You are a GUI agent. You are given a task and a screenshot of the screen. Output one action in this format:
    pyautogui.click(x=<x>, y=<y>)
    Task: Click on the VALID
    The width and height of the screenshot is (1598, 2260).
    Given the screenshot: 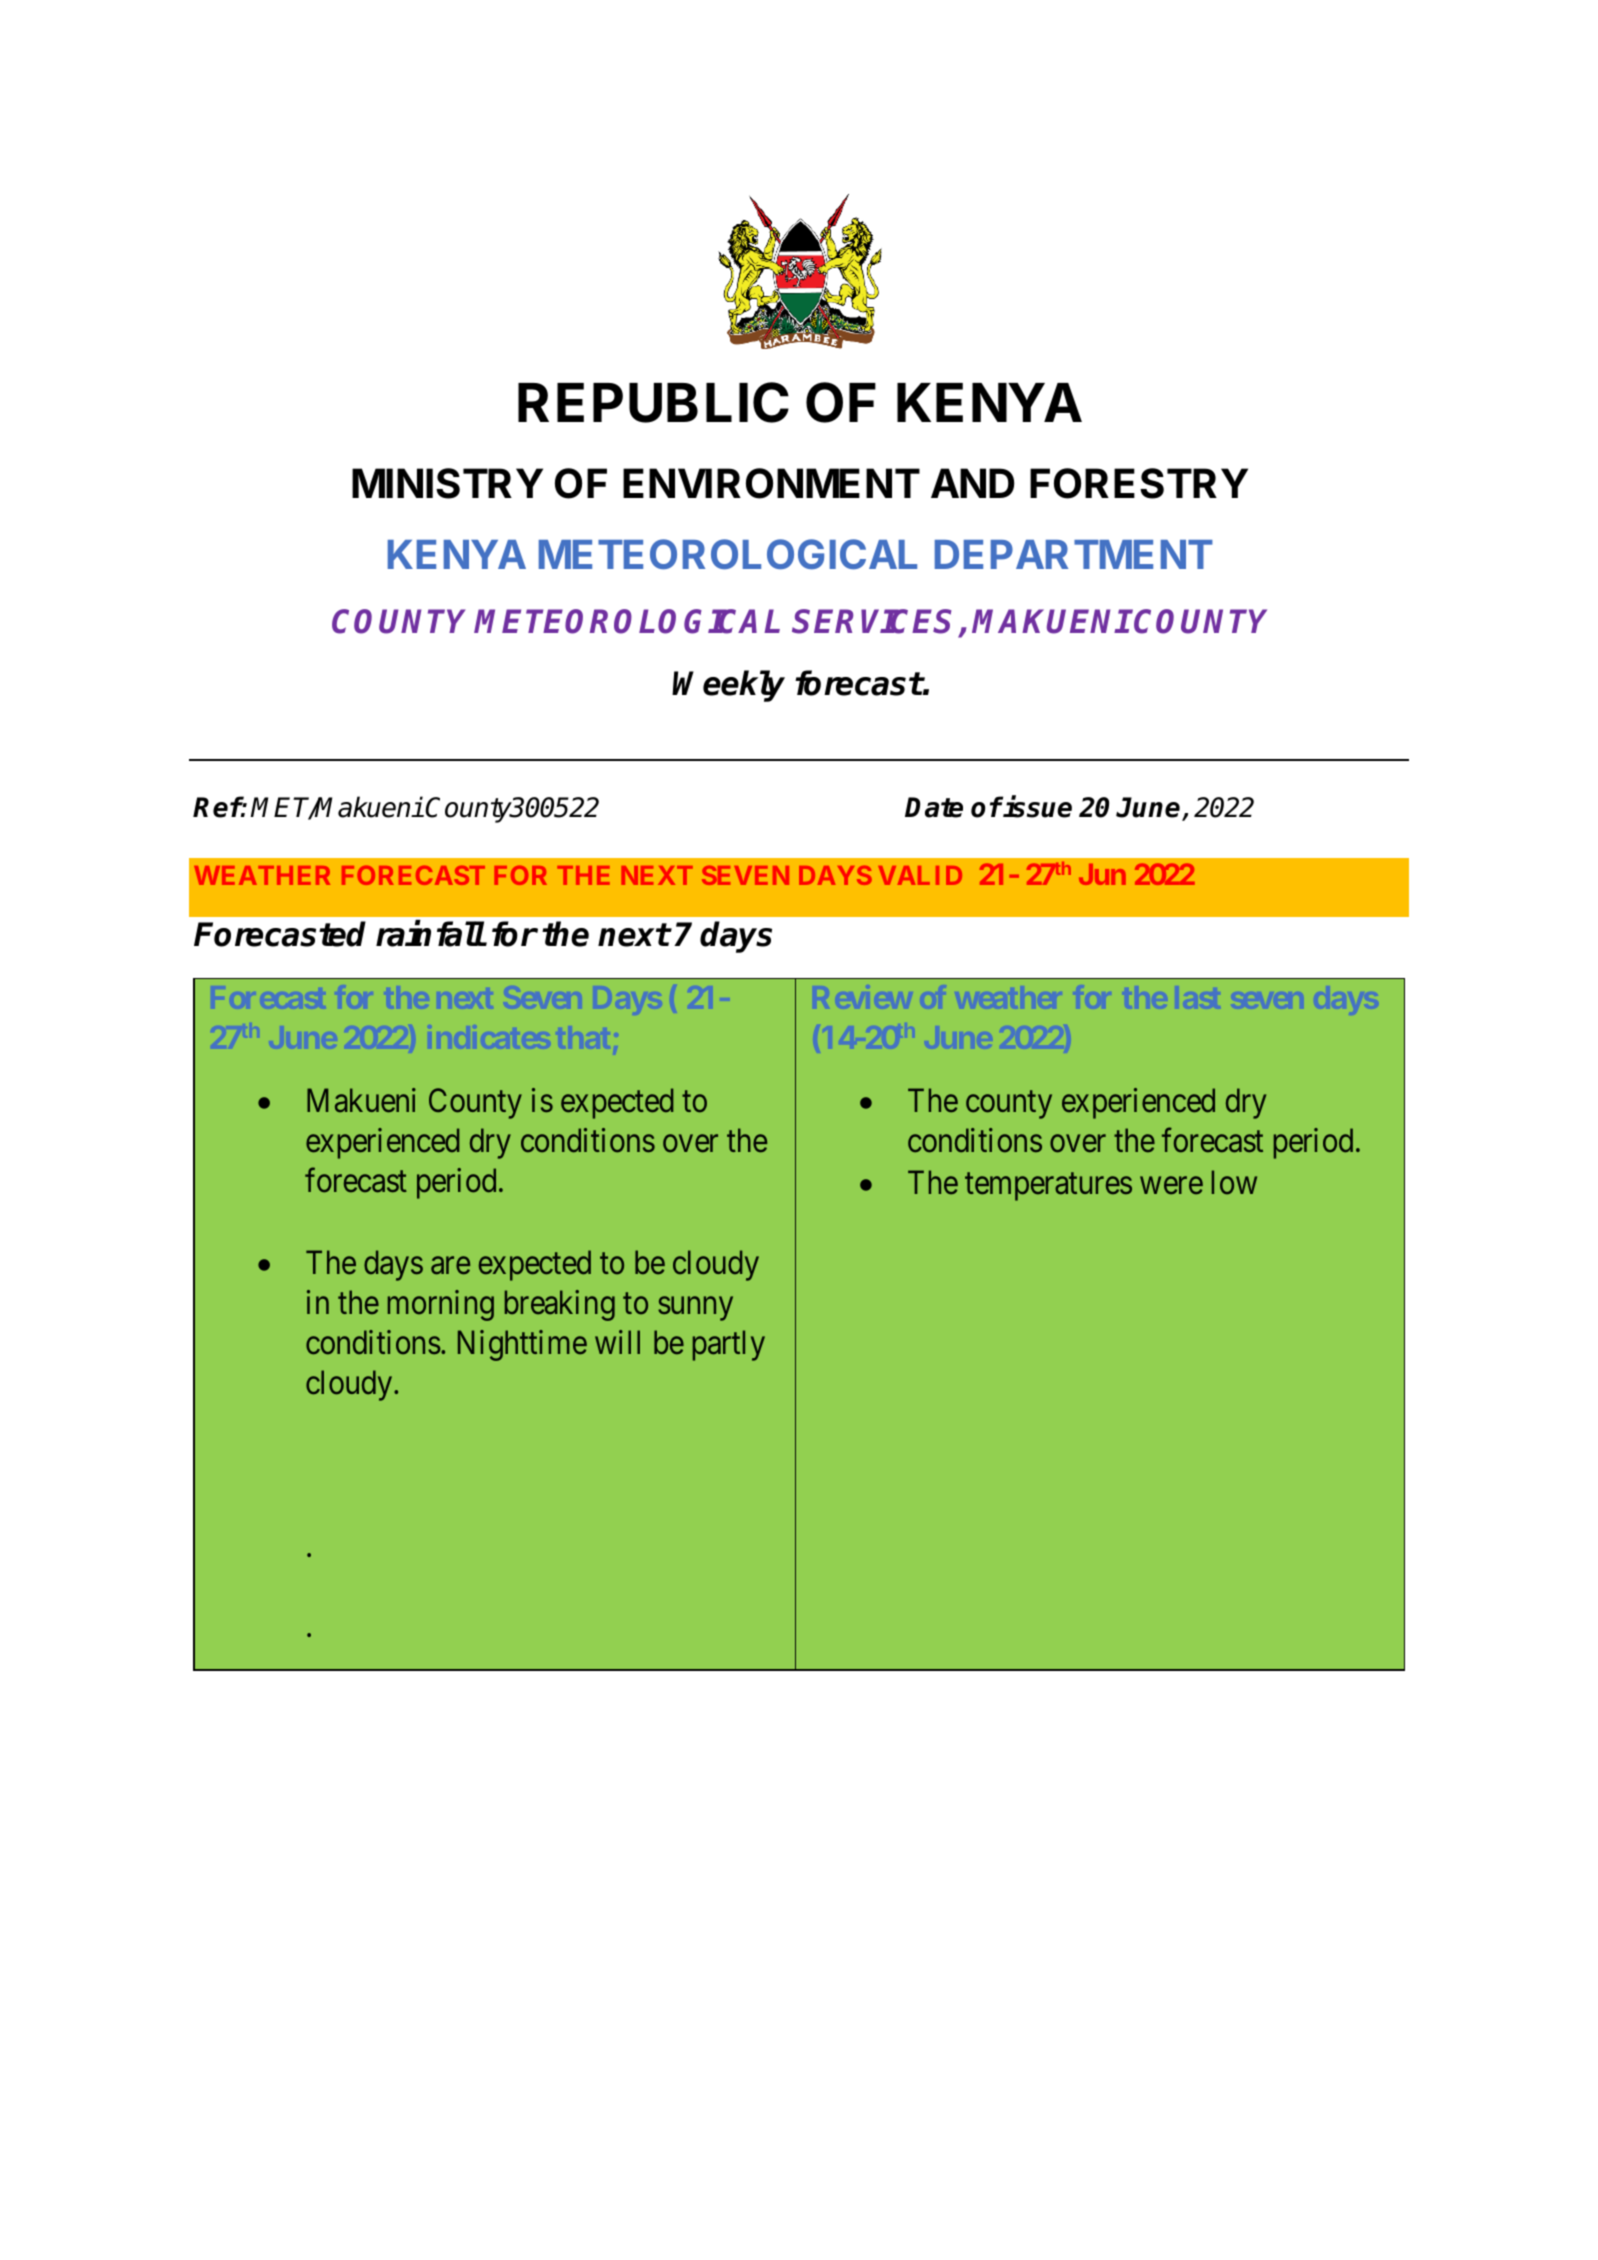 What is the action you would take?
    pyautogui.click(x=920, y=875)
